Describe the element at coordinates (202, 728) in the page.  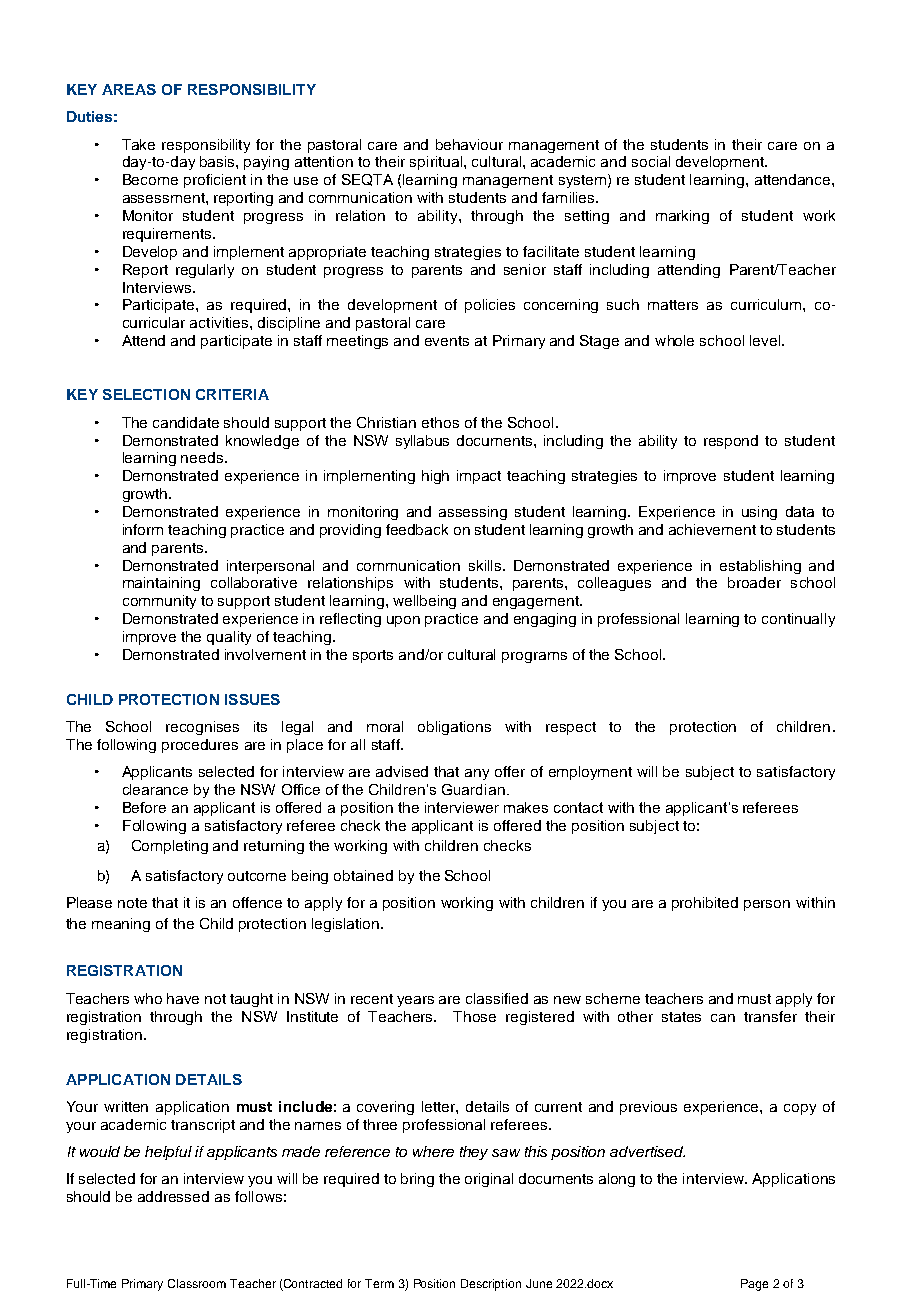
I see `recognises` at that location.
